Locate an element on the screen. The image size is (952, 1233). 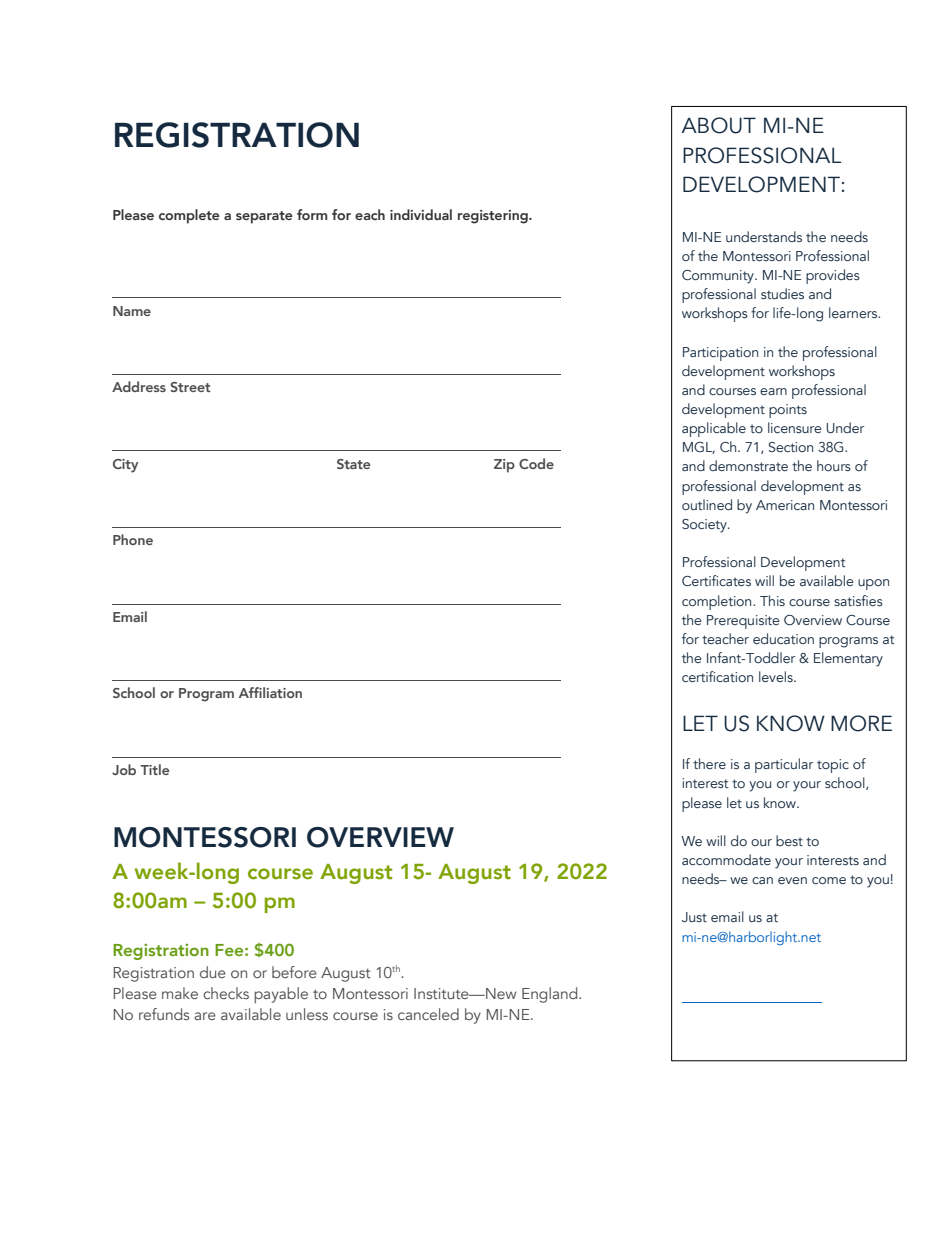
Zip is located at coordinates (504, 466).
